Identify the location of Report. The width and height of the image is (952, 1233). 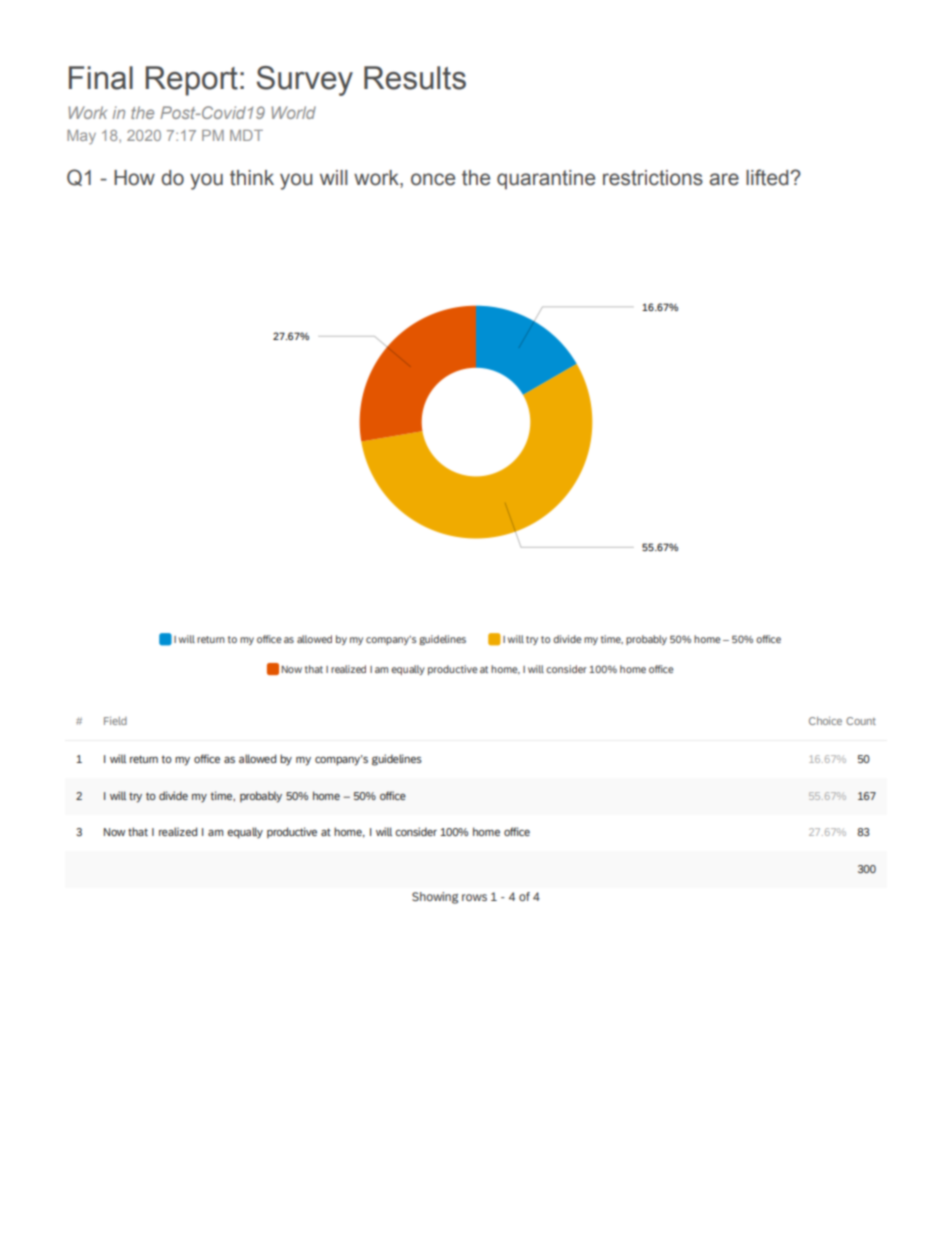
(191, 81).
